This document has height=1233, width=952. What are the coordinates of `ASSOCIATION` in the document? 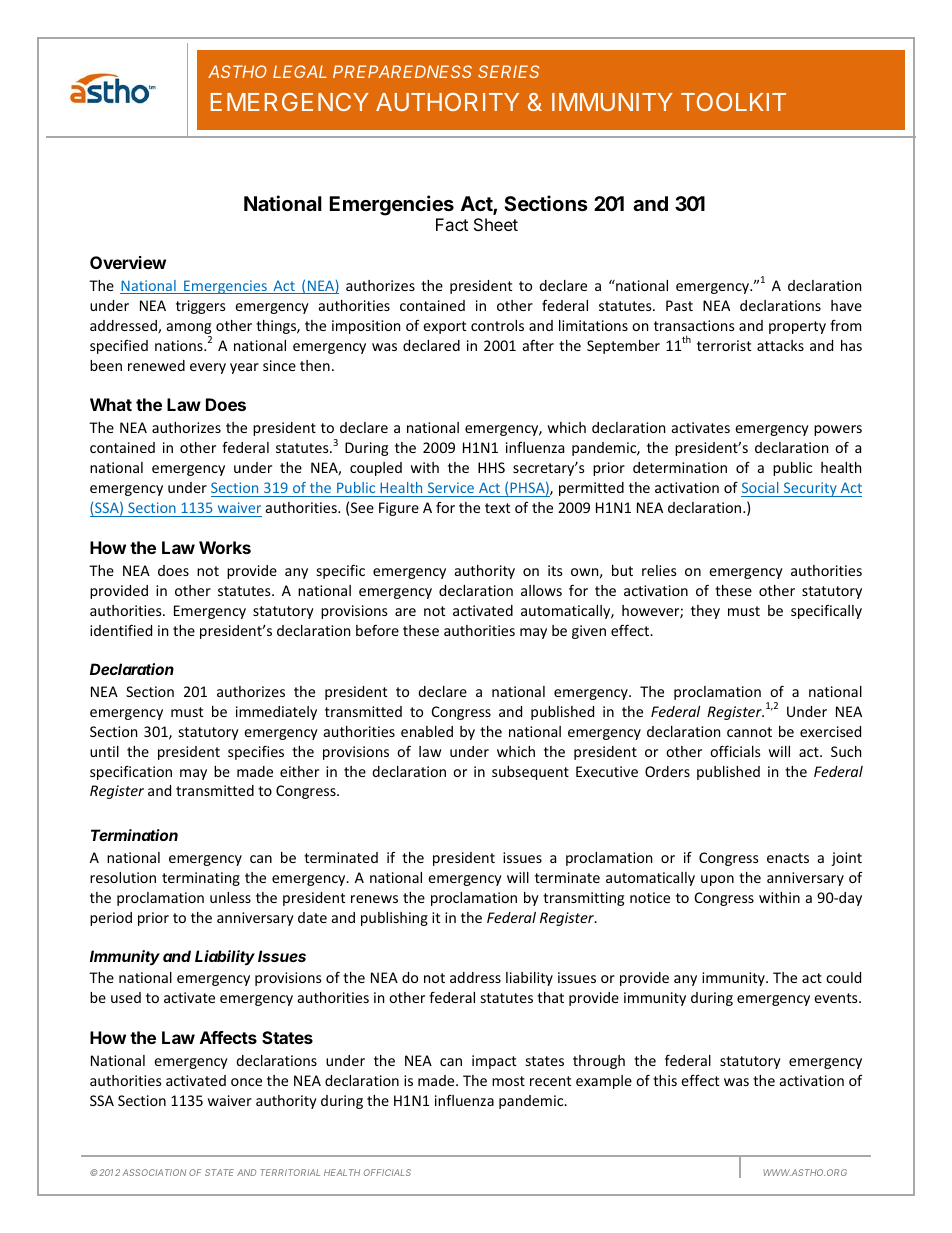 It's located at (154, 1172).
